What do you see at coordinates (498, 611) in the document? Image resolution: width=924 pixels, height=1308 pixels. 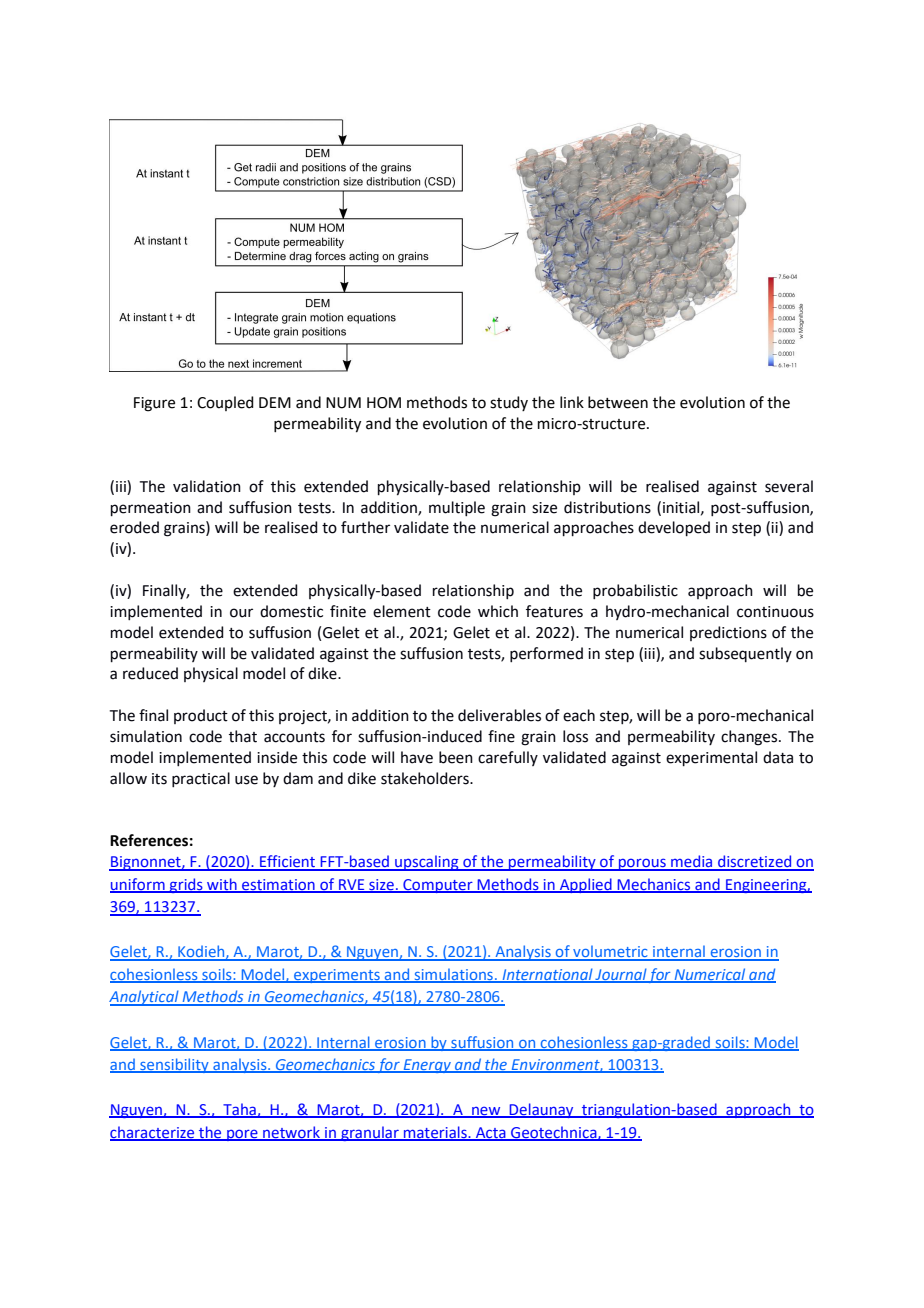 I see `which` at bounding box center [498, 611].
